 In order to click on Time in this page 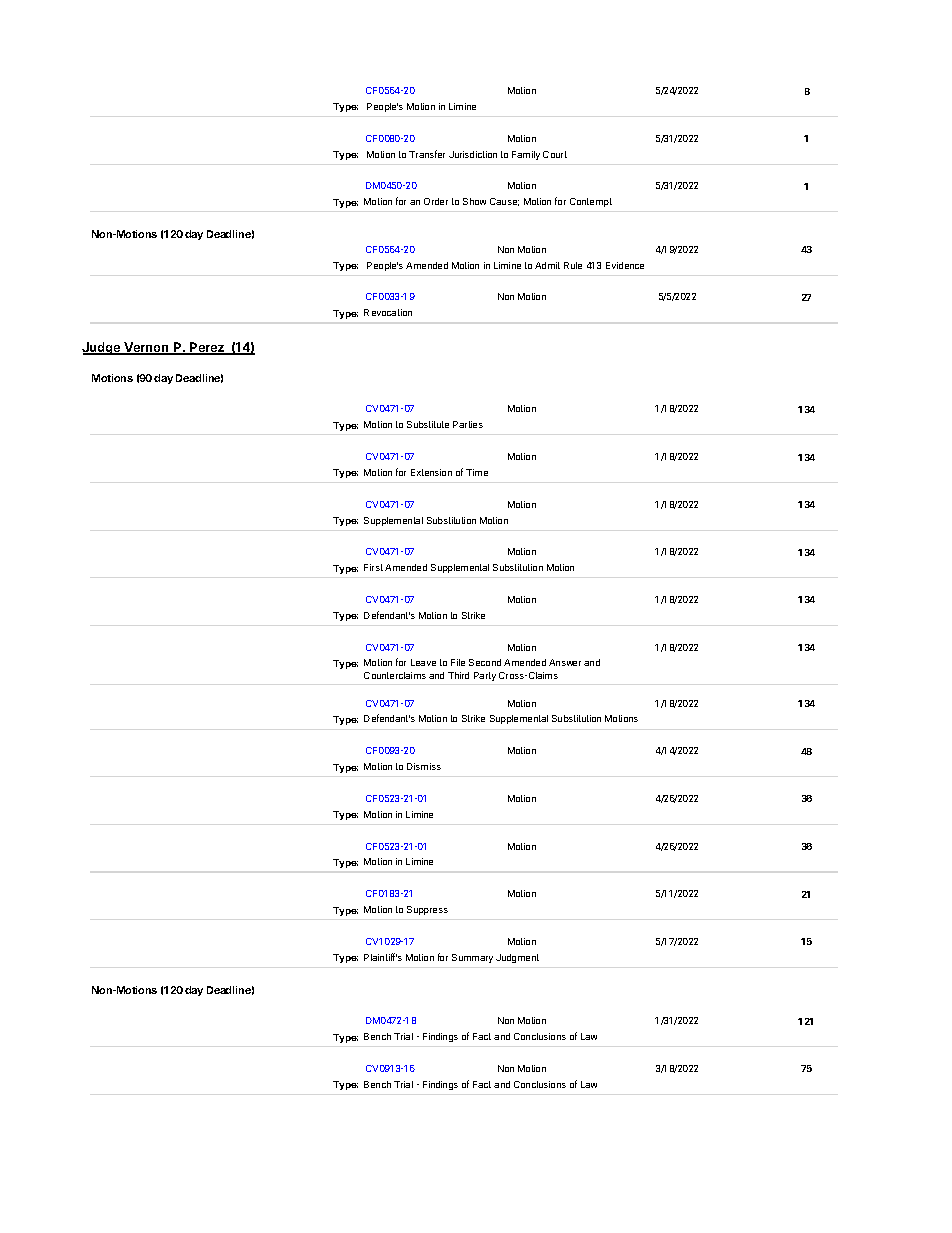, I will do `click(477, 472)`.
